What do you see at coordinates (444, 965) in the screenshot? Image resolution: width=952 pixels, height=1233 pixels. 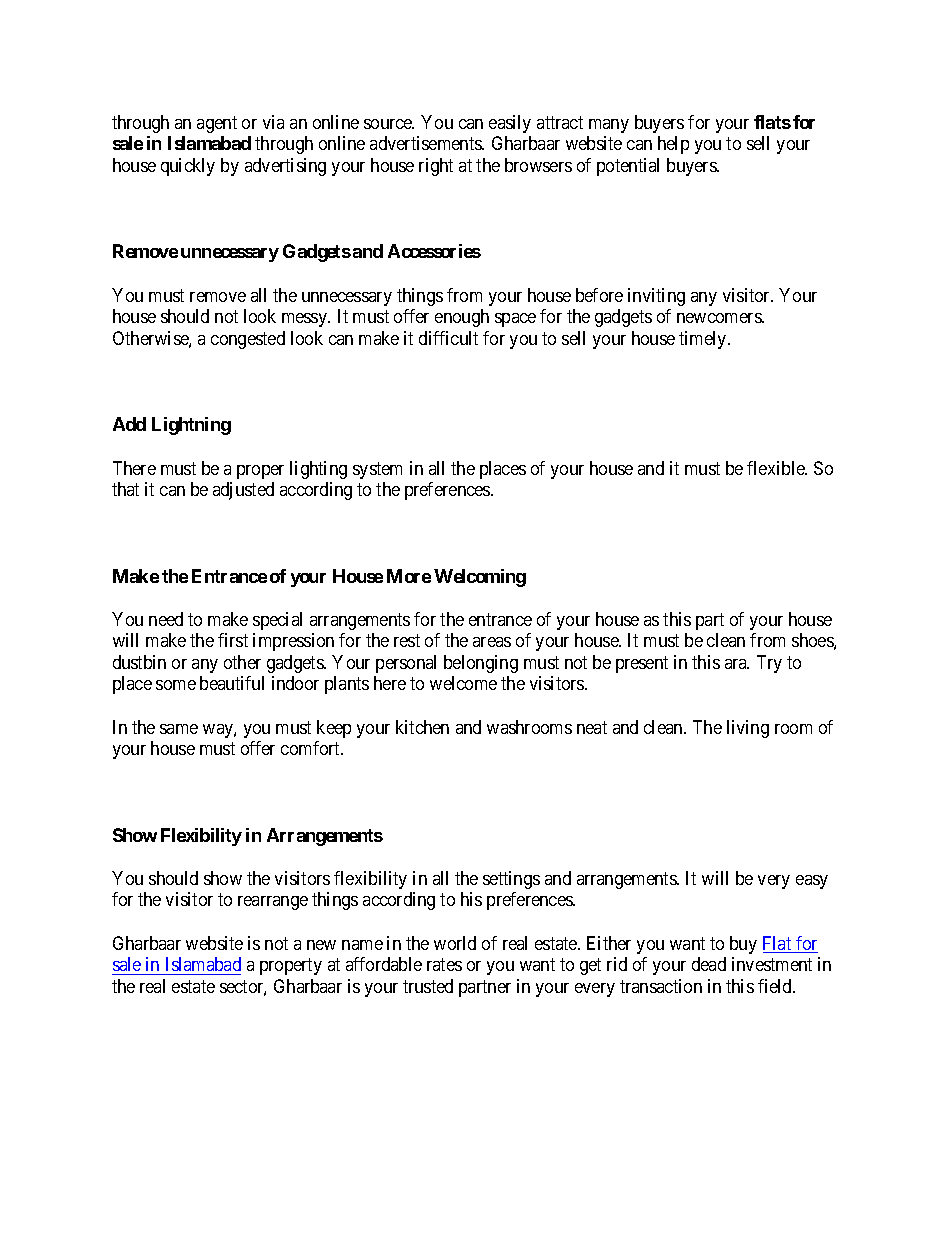 I see `rates` at bounding box center [444, 965].
